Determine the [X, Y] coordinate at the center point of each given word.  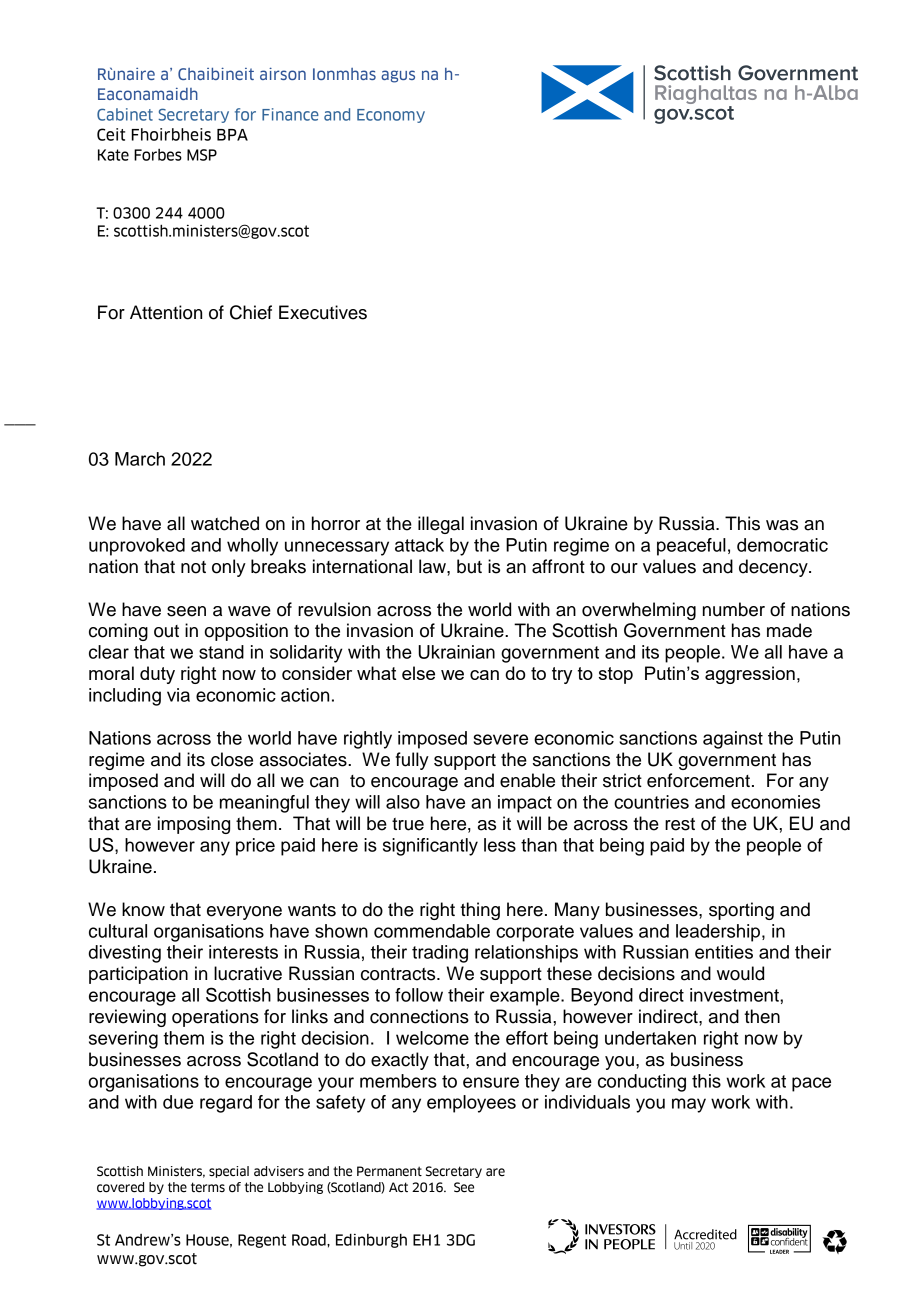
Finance [290, 114]
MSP [202, 155]
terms [208, 1187]
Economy [391, 116]
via [178, 695]
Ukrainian [456, 652]
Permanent [389, 1171]
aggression [750, 675]
